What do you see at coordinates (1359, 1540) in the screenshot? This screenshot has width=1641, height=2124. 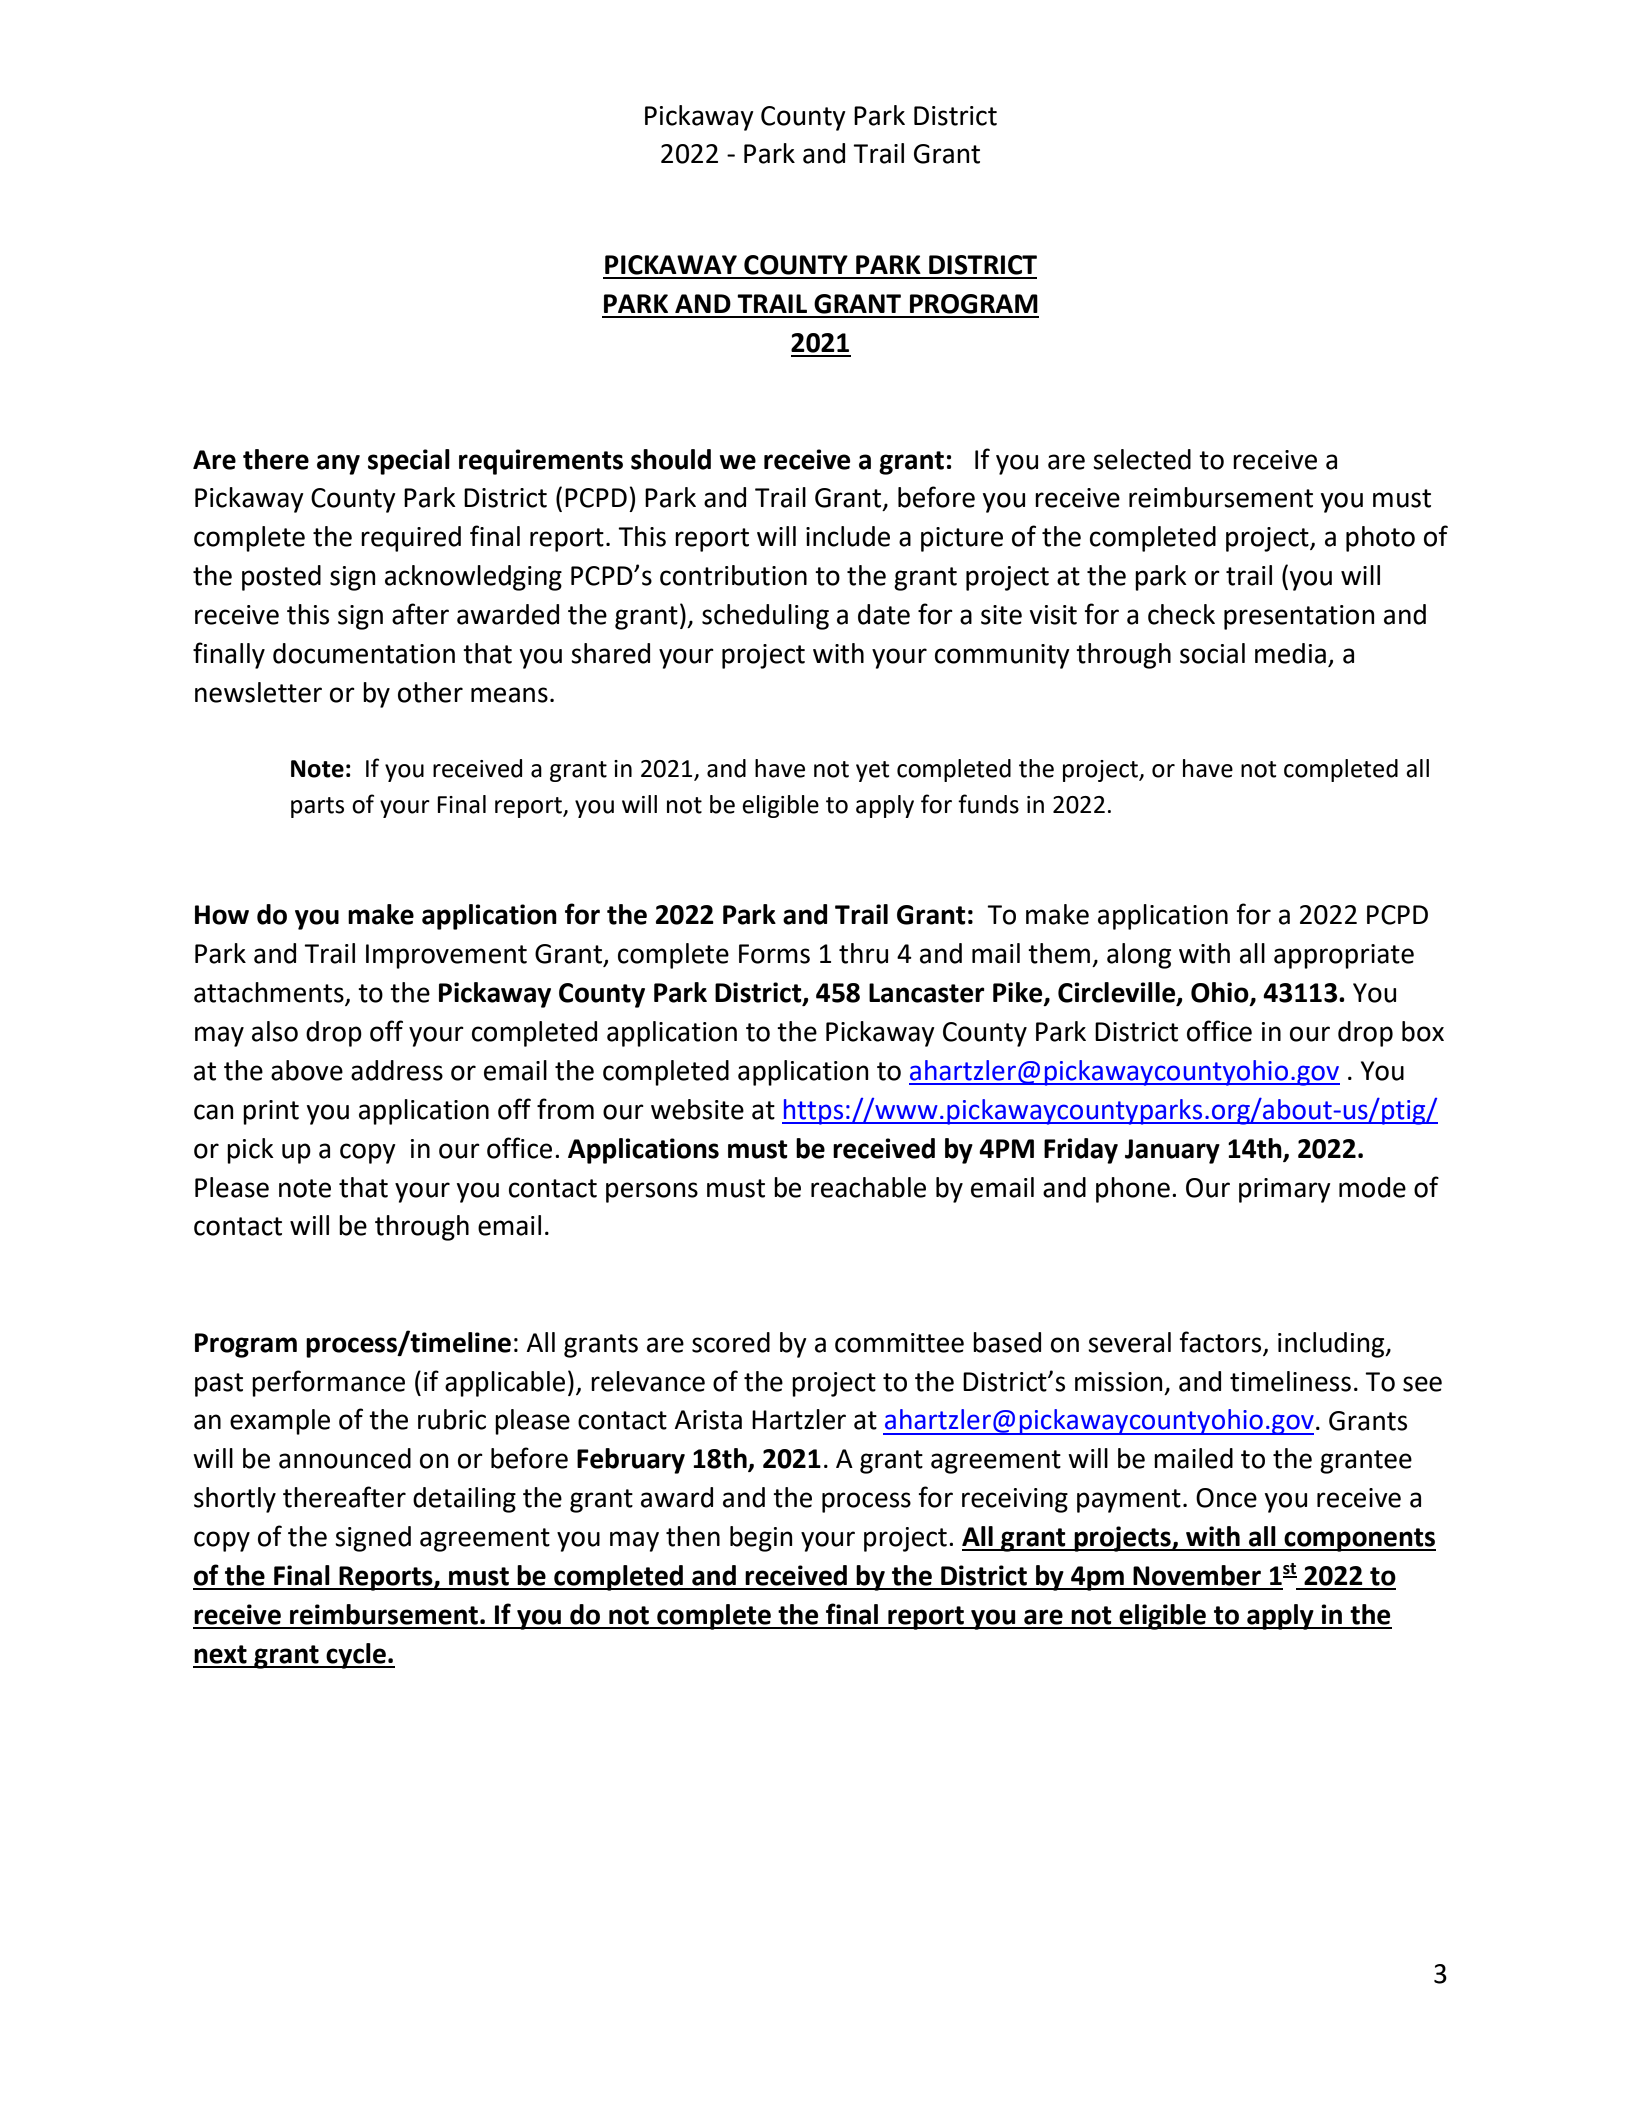 I see `components` at bounding box center [1359, 1540].
